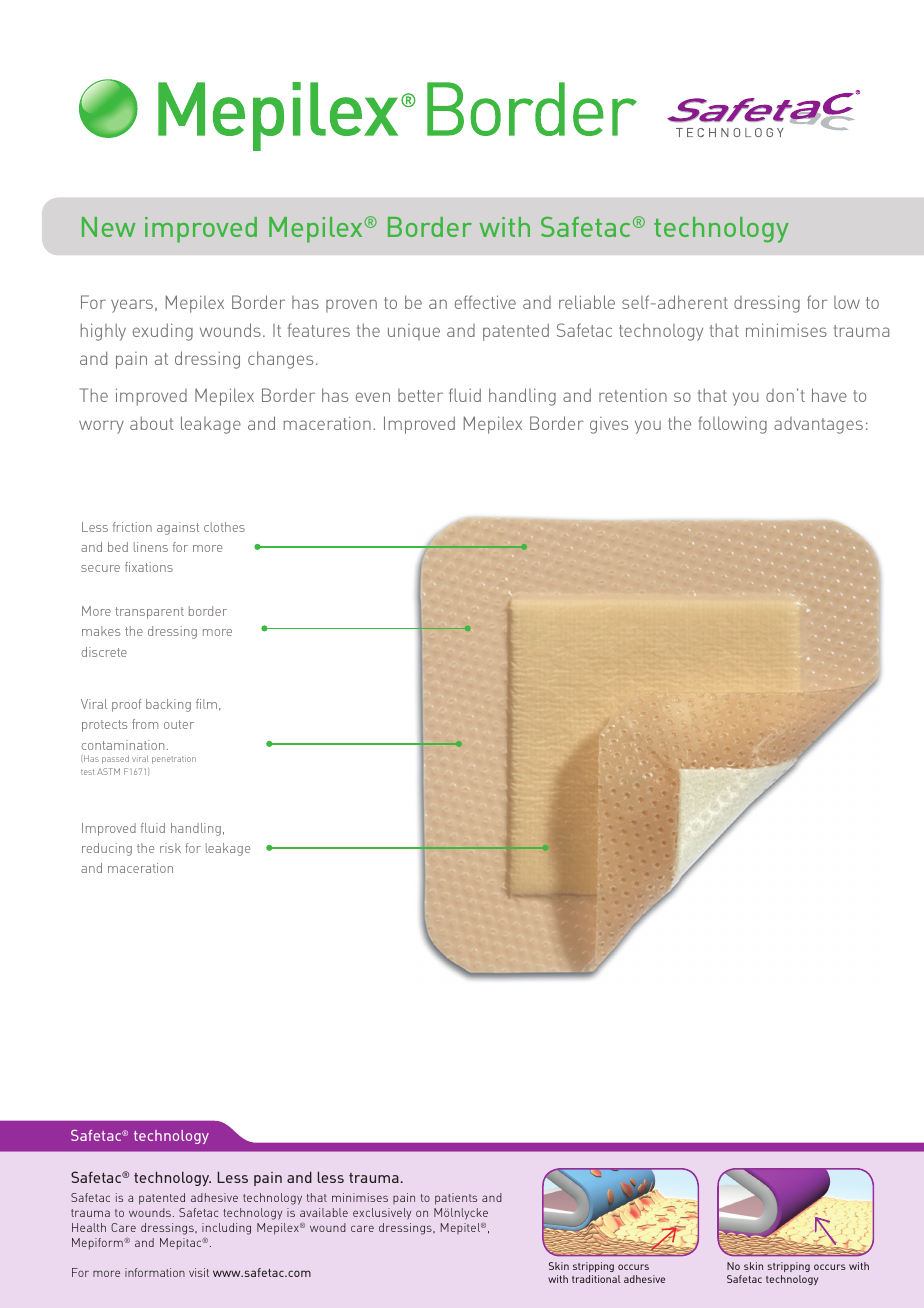  I want to click on reliable, so click(587, 302).
